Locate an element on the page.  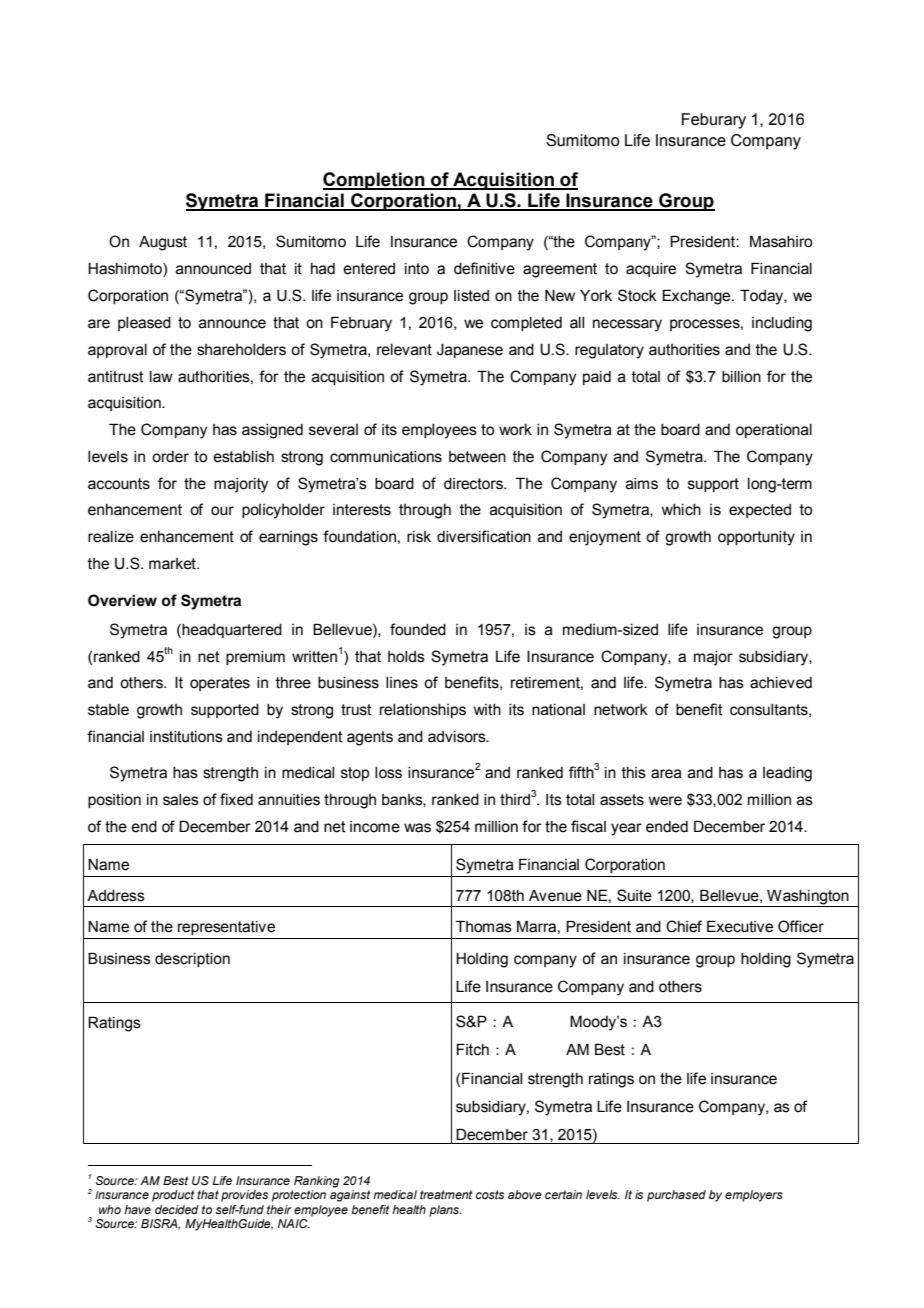
treatment is located at coordinates (446, 1194).
